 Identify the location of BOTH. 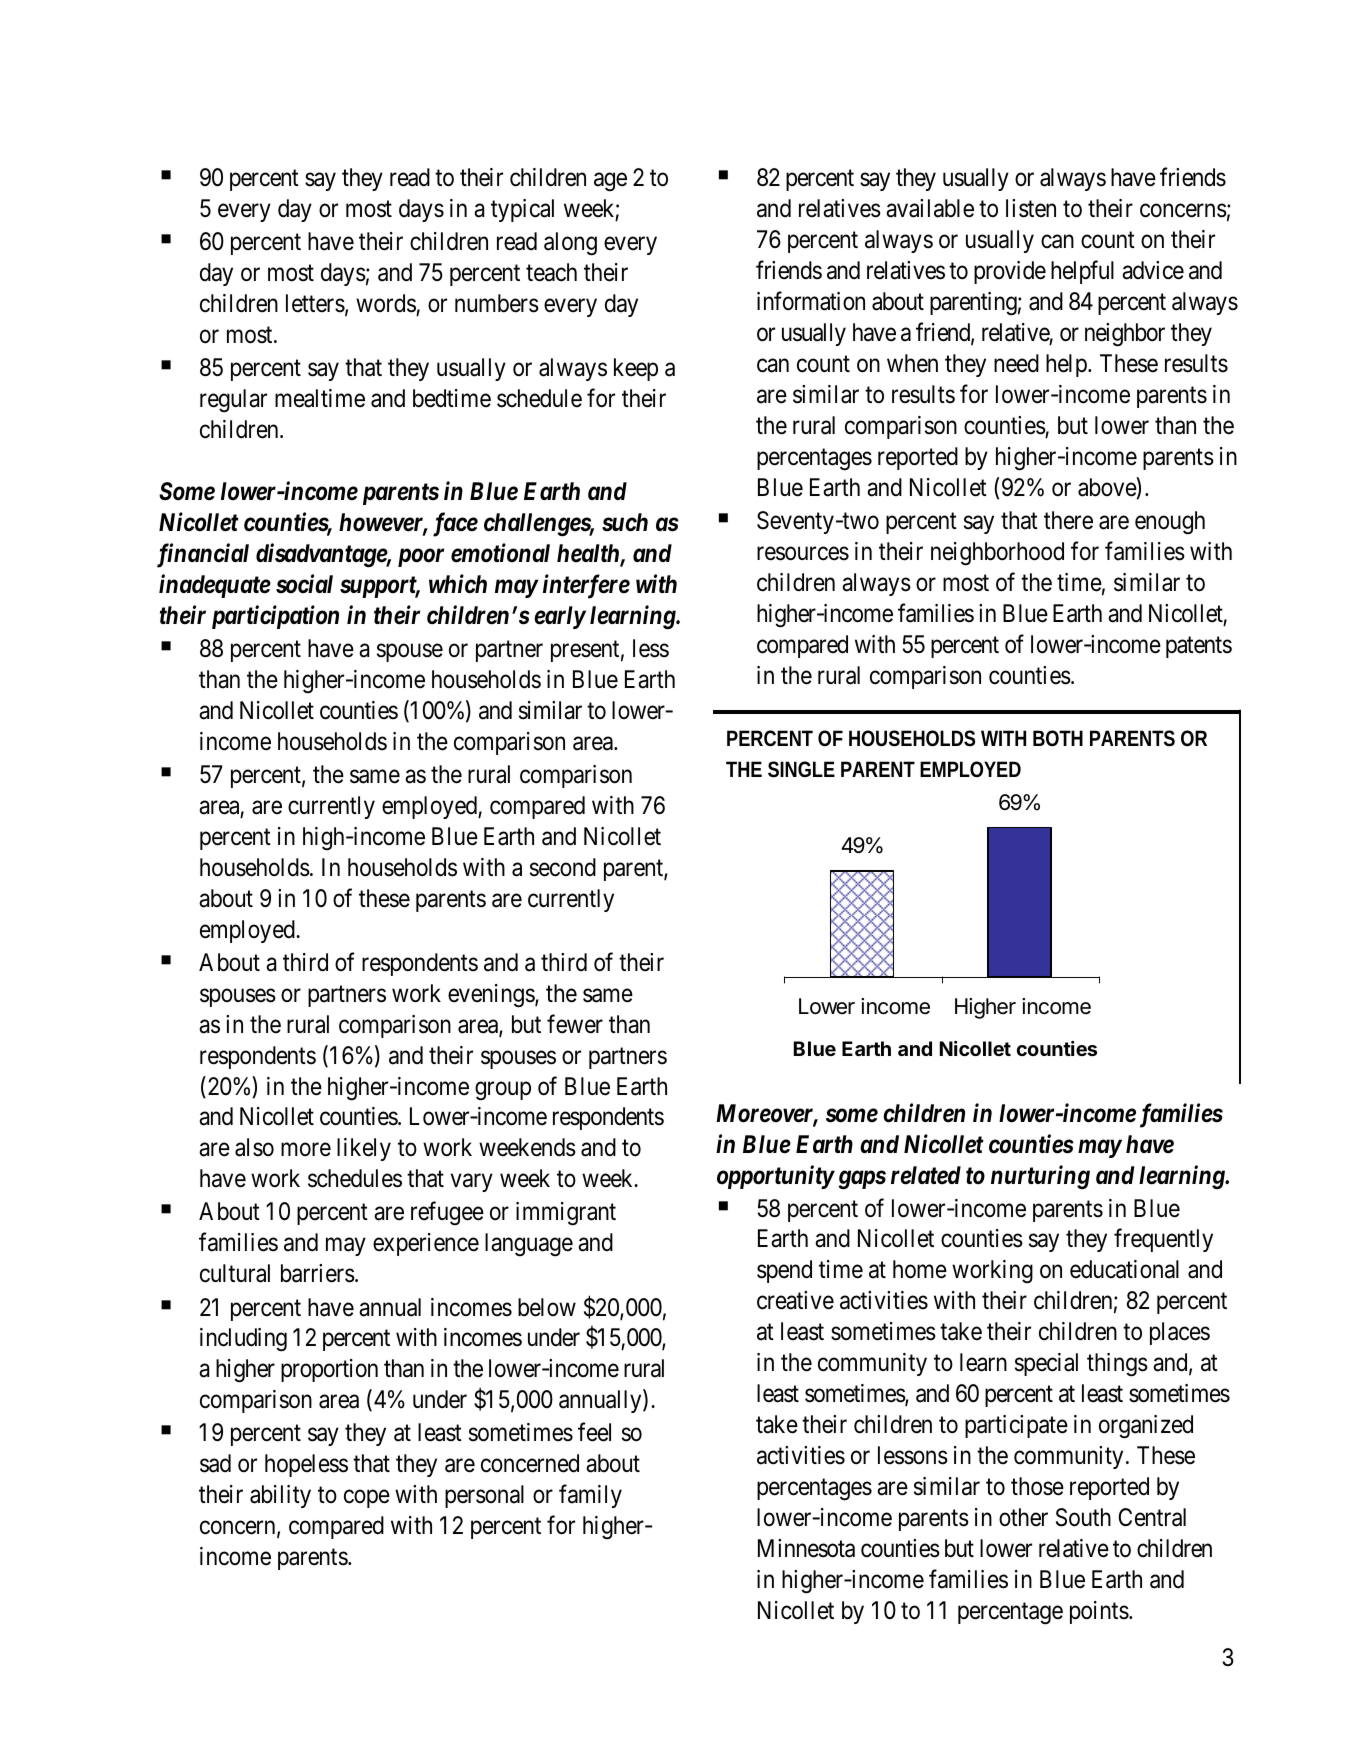
(1058, 738).
